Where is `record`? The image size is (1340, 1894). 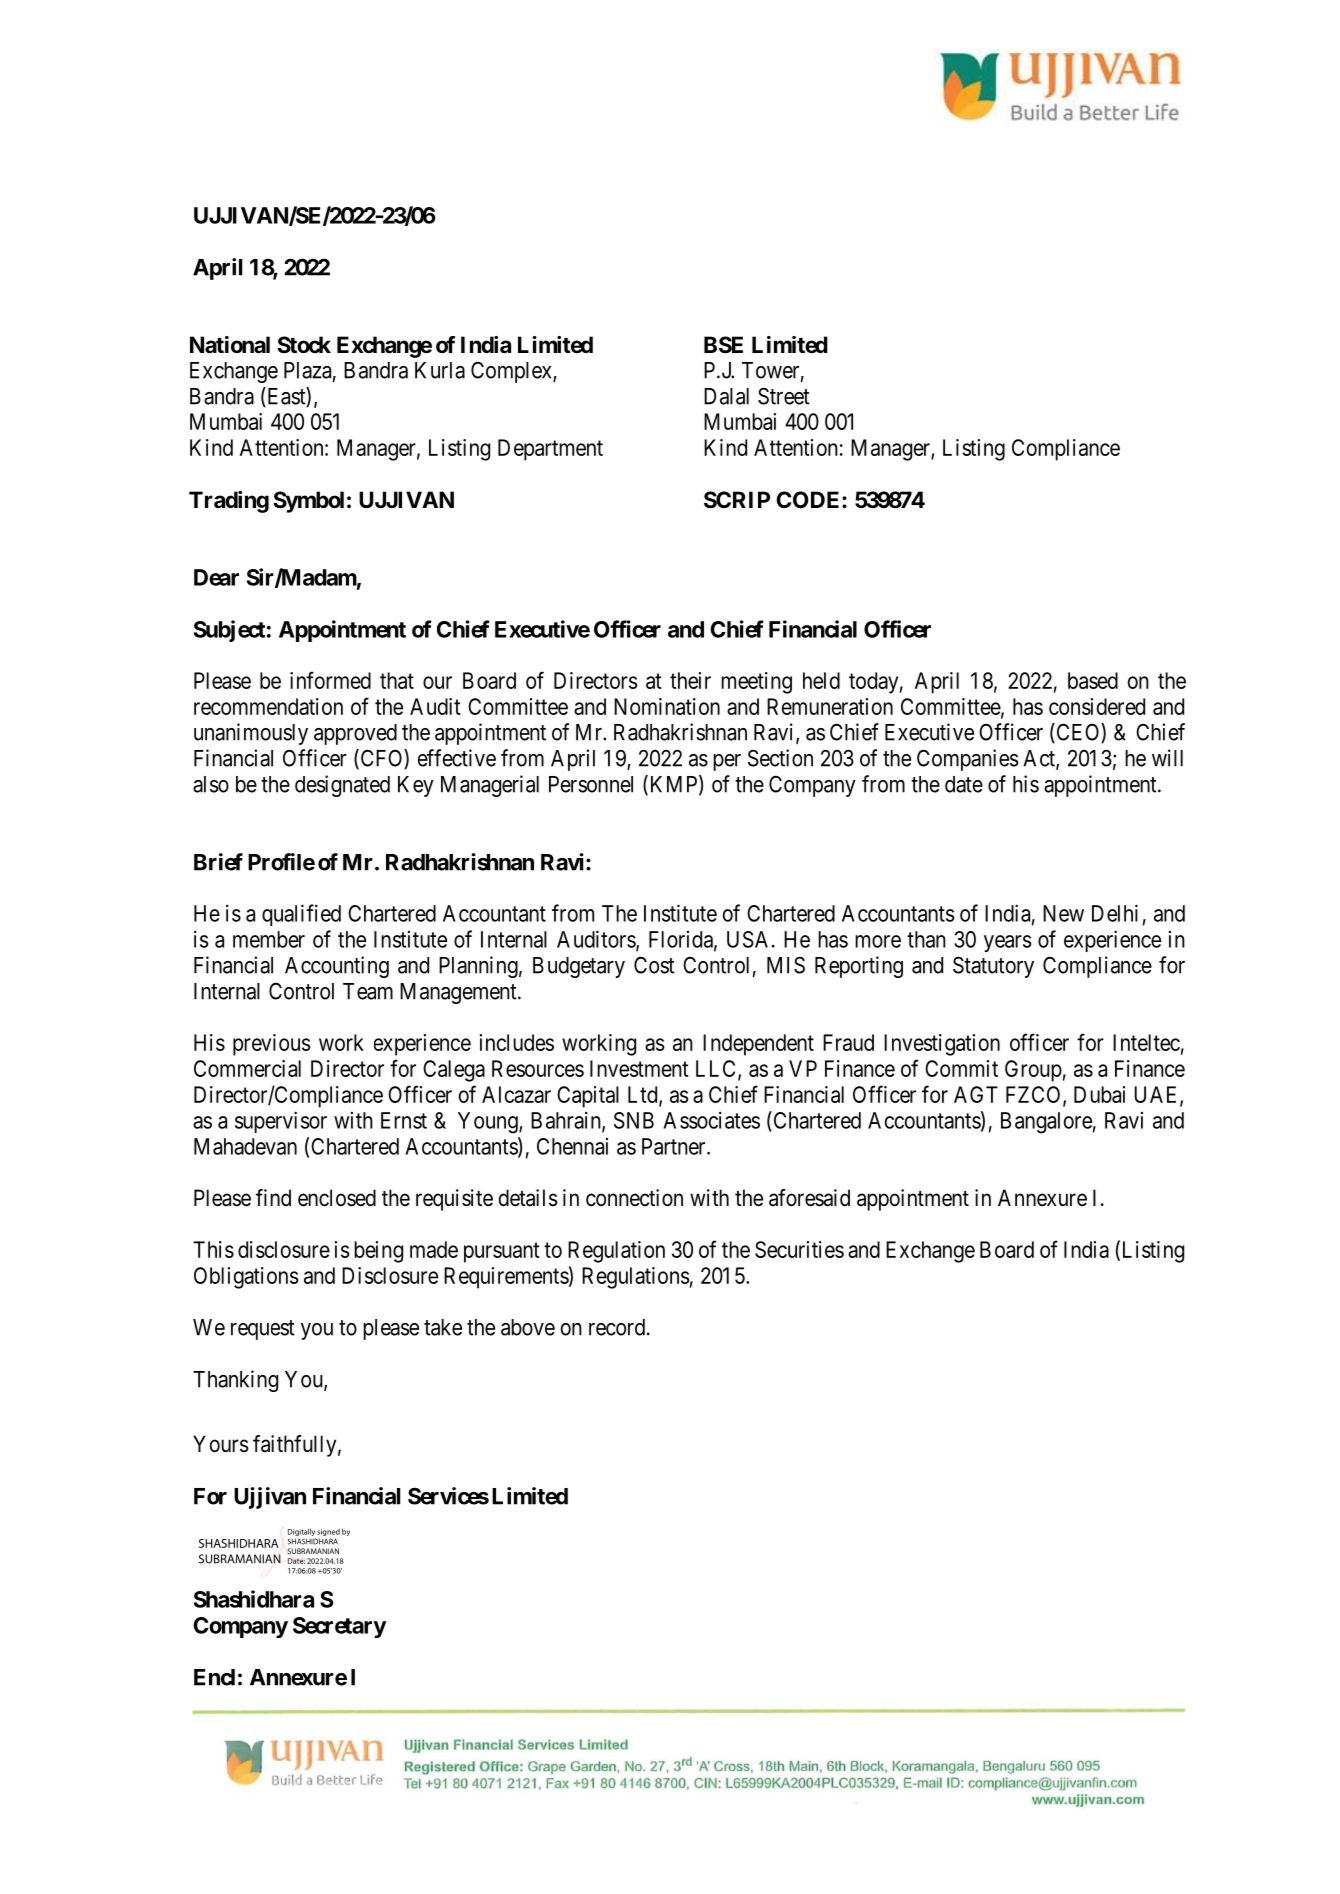
record is located at coordinates (618, 1327).
